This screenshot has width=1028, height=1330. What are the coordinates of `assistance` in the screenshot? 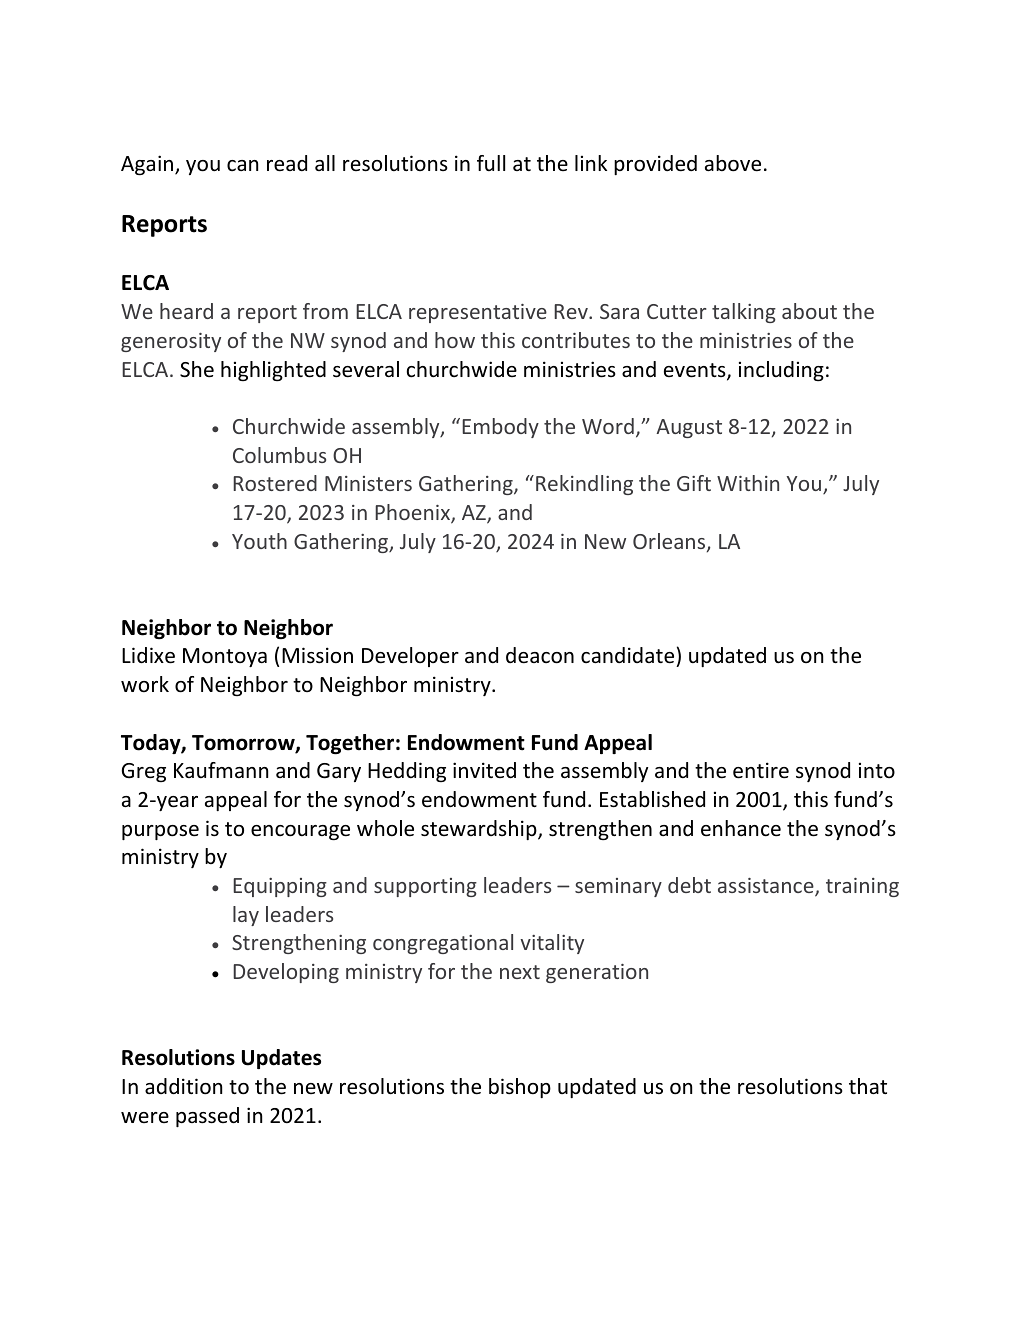 It's located at (767, 887).
